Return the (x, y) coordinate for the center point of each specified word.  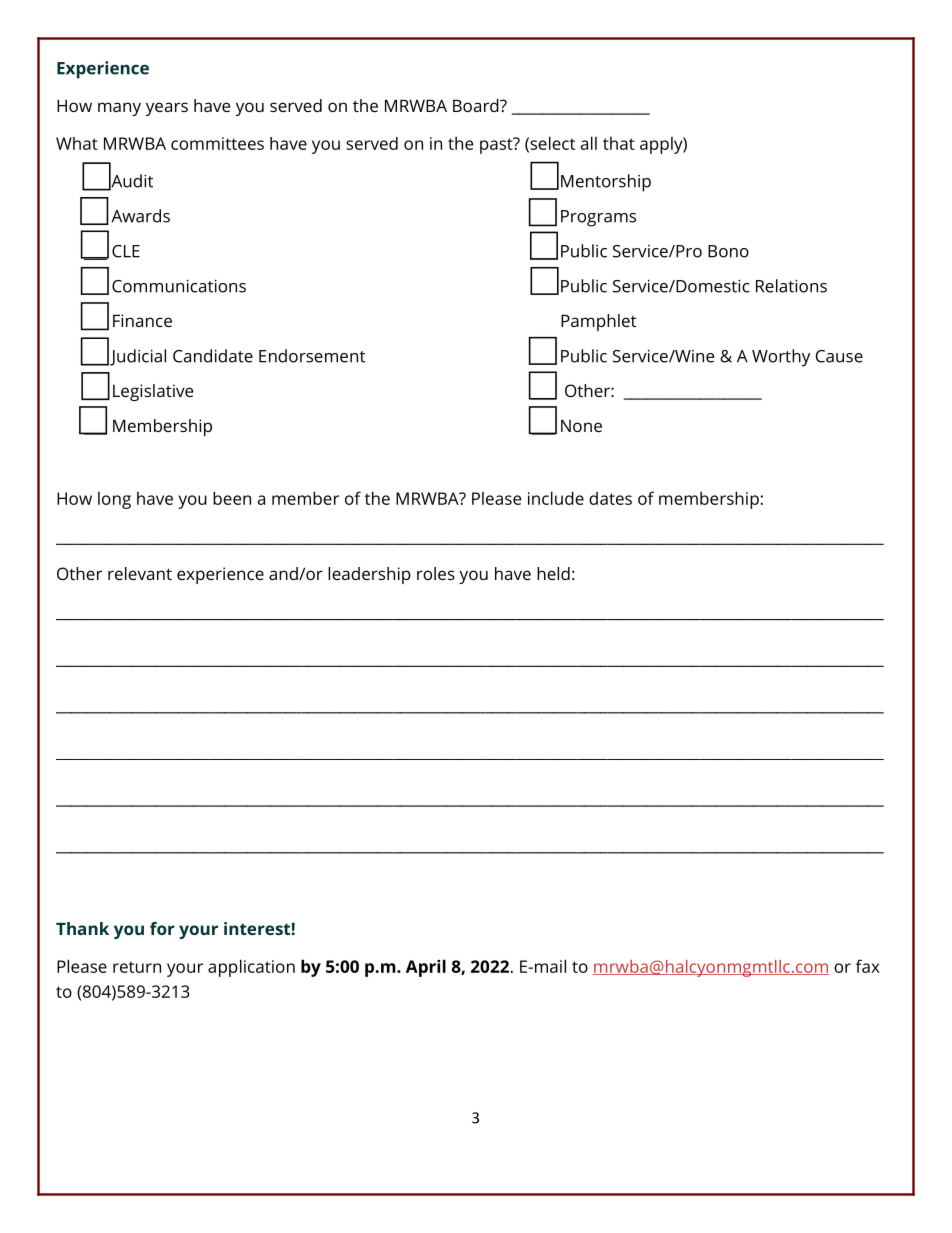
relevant (140, 573)
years (167, 109)
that (619, 143)
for (162, 928)
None (581, 426)
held (553, 573)
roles (436, 573)
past (497, 145)
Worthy (781, 358)
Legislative (153, 392)
